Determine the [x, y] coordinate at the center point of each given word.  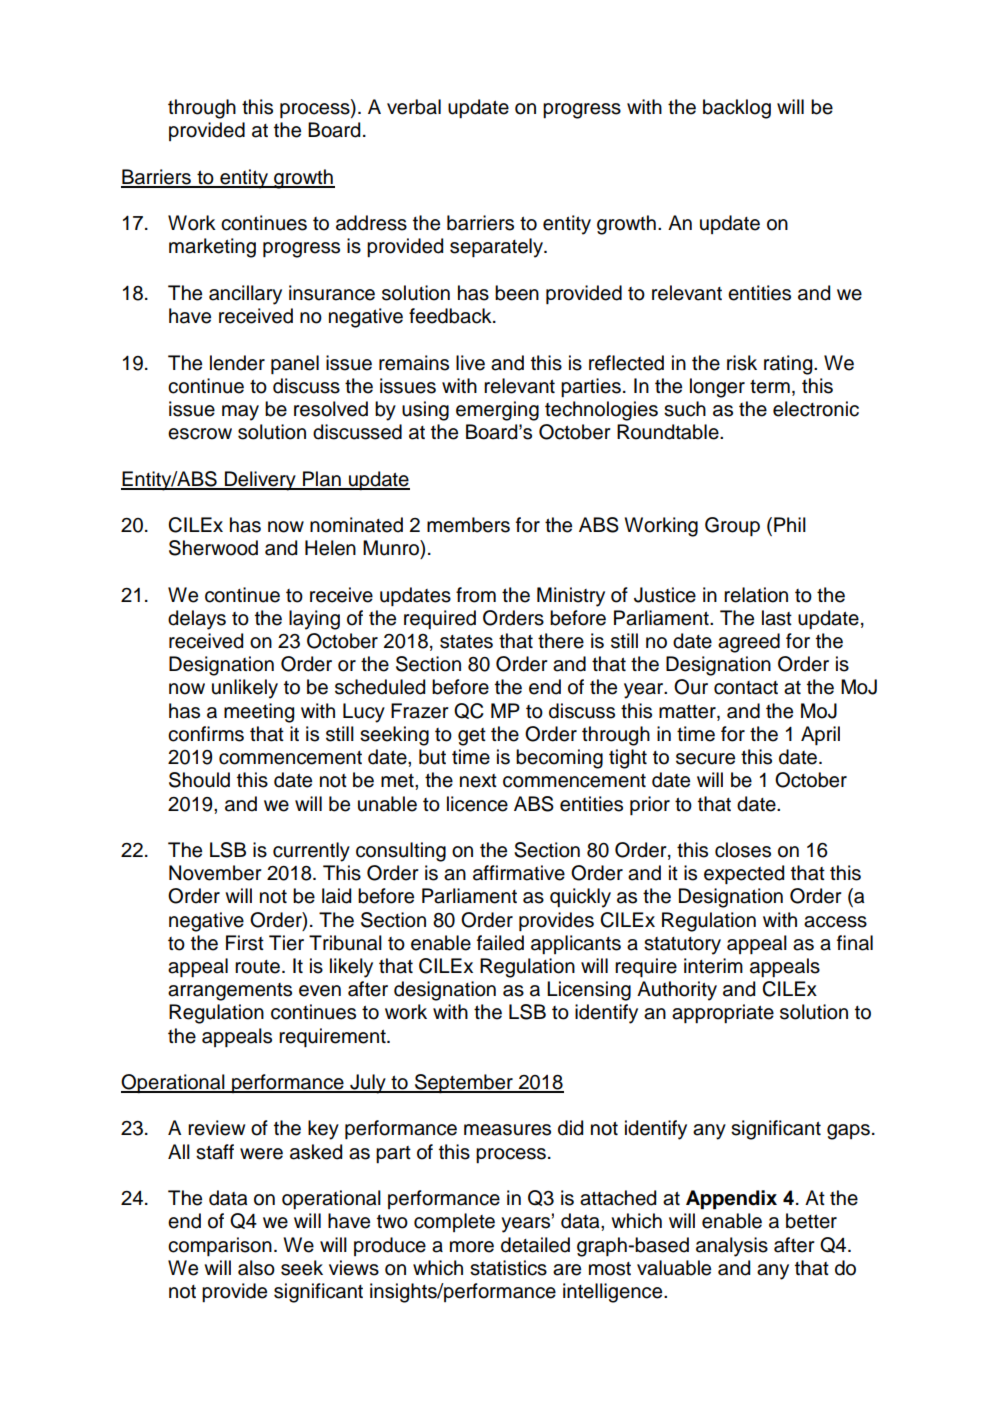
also [256, 1268]
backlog [737, 109]
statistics [508, 1268]
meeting [259, 713]
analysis [732, 1247]
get [472, 737]
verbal [414, 107]
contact [746, 688]
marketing [212, 248]
